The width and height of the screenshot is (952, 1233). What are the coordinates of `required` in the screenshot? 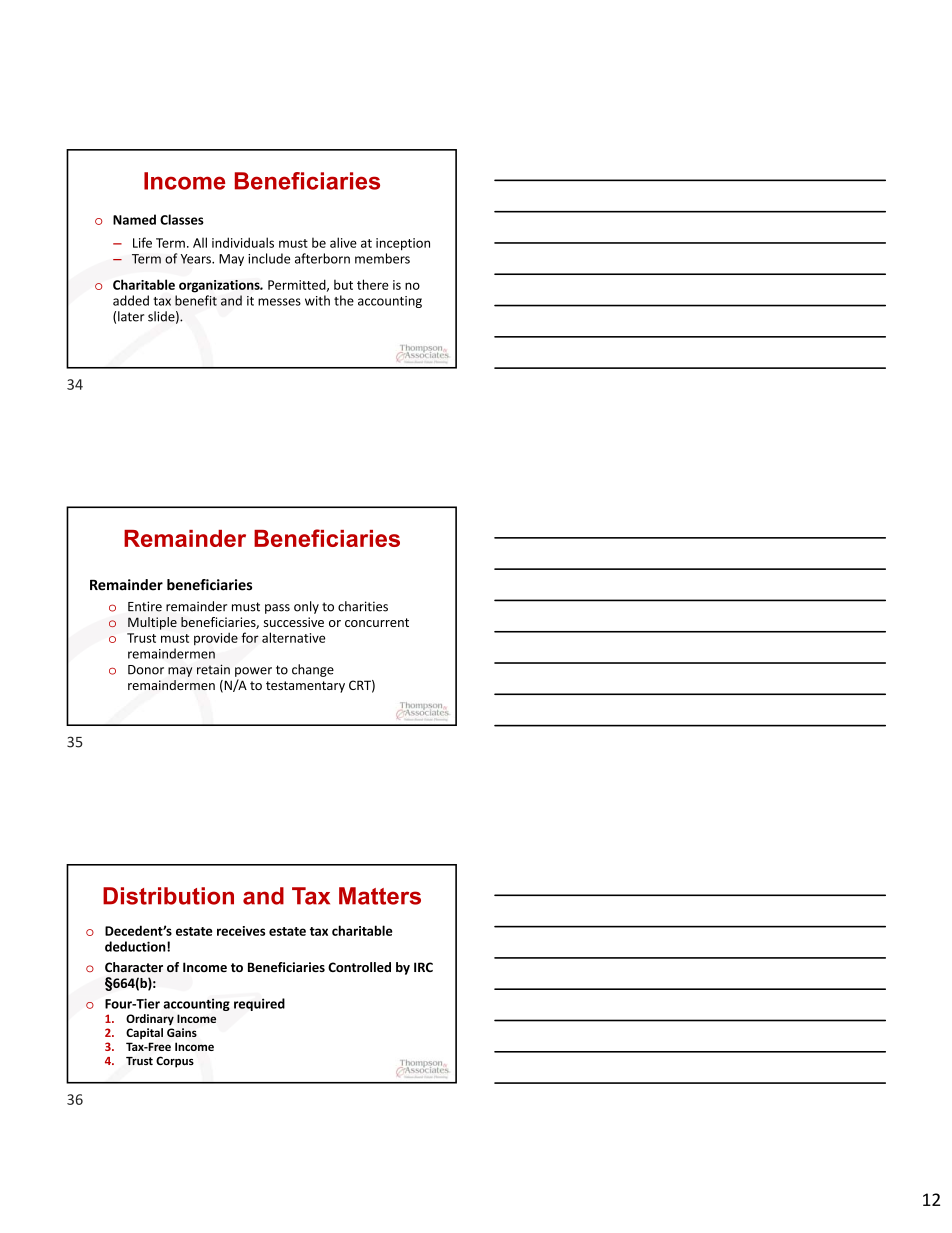 It's located at (259, 1004).
